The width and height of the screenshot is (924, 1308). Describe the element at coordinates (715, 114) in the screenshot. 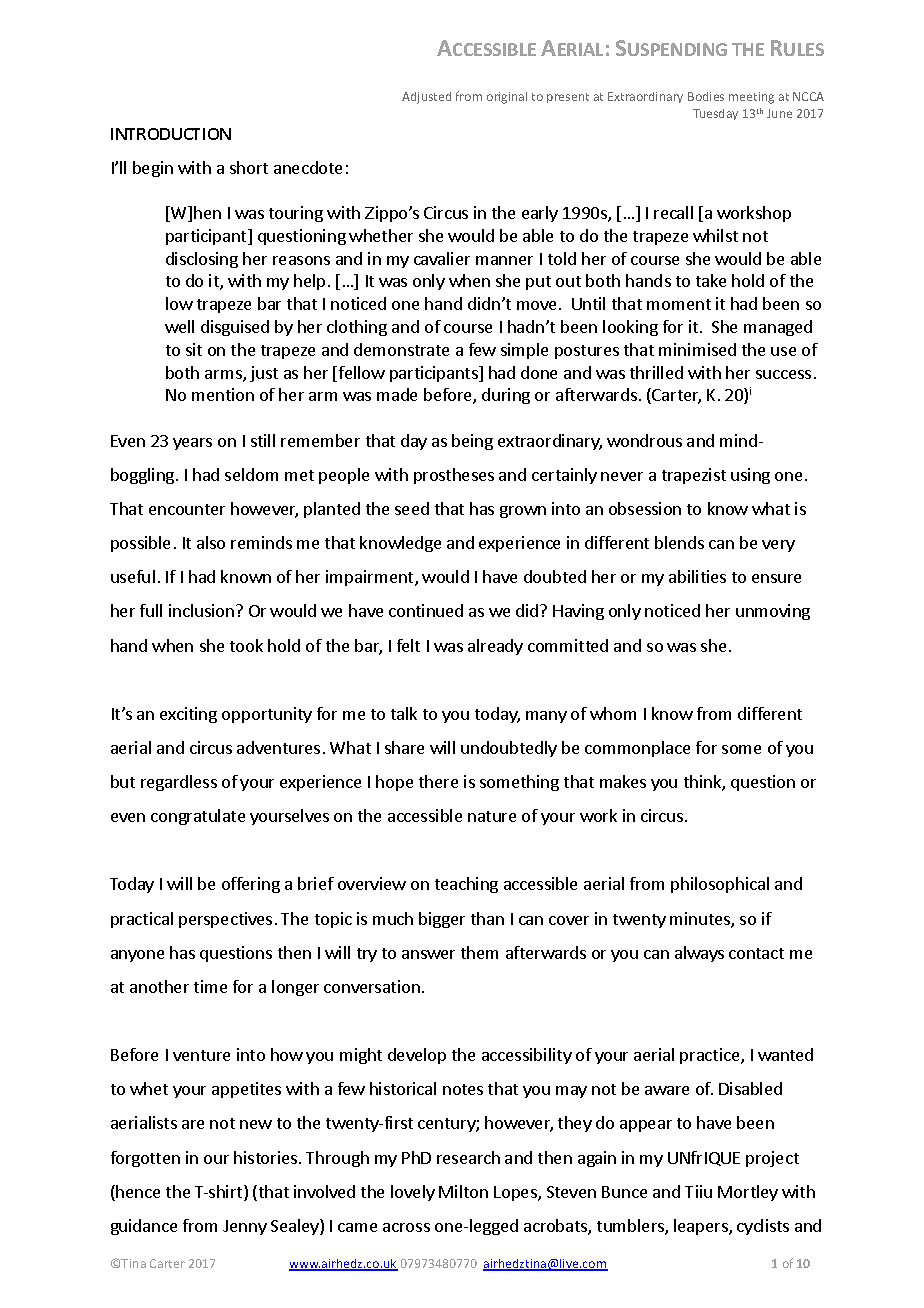

I see `Tuesday` at that location.
